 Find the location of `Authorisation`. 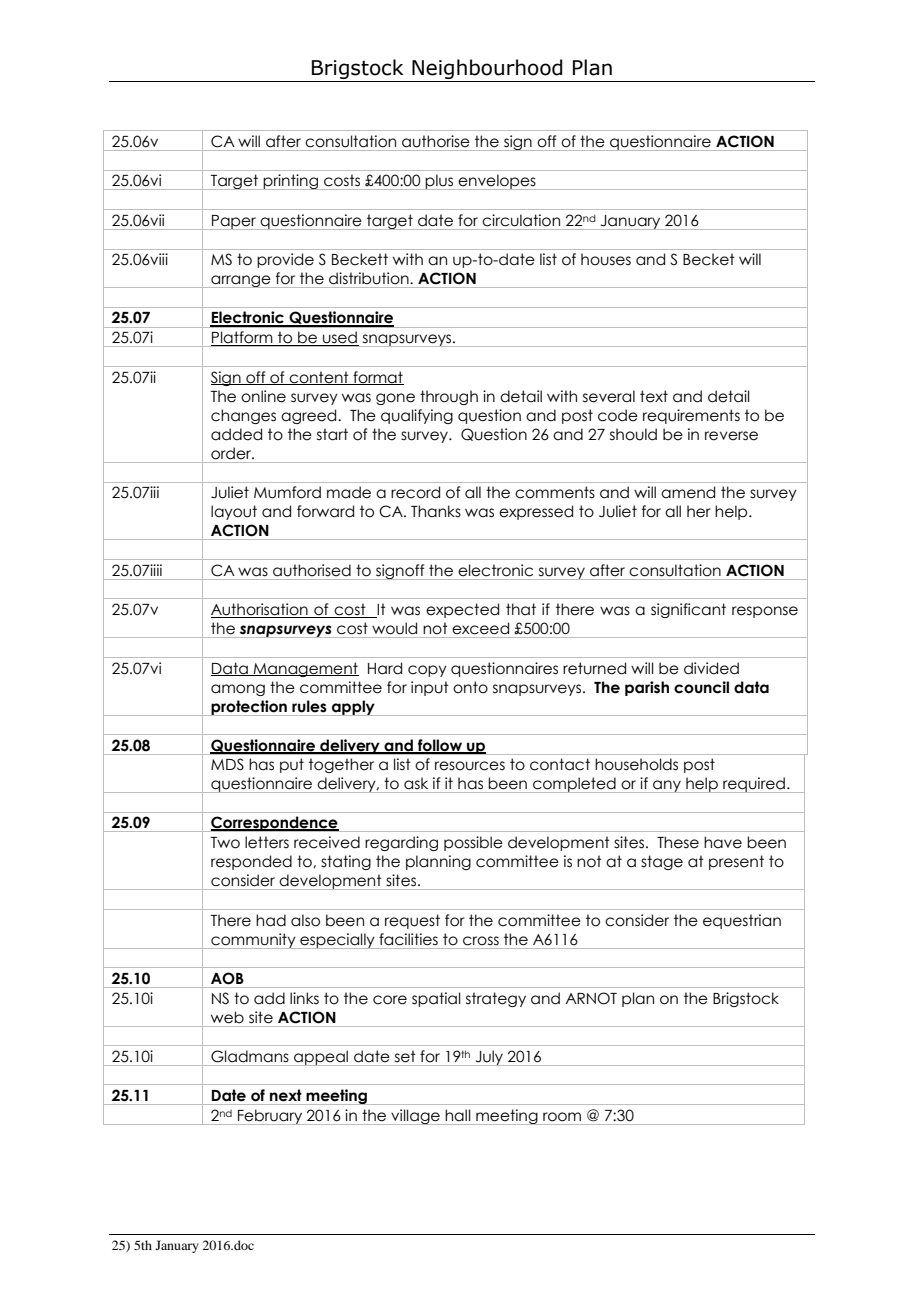

Authorisation is located at coordinates (260, 610).
